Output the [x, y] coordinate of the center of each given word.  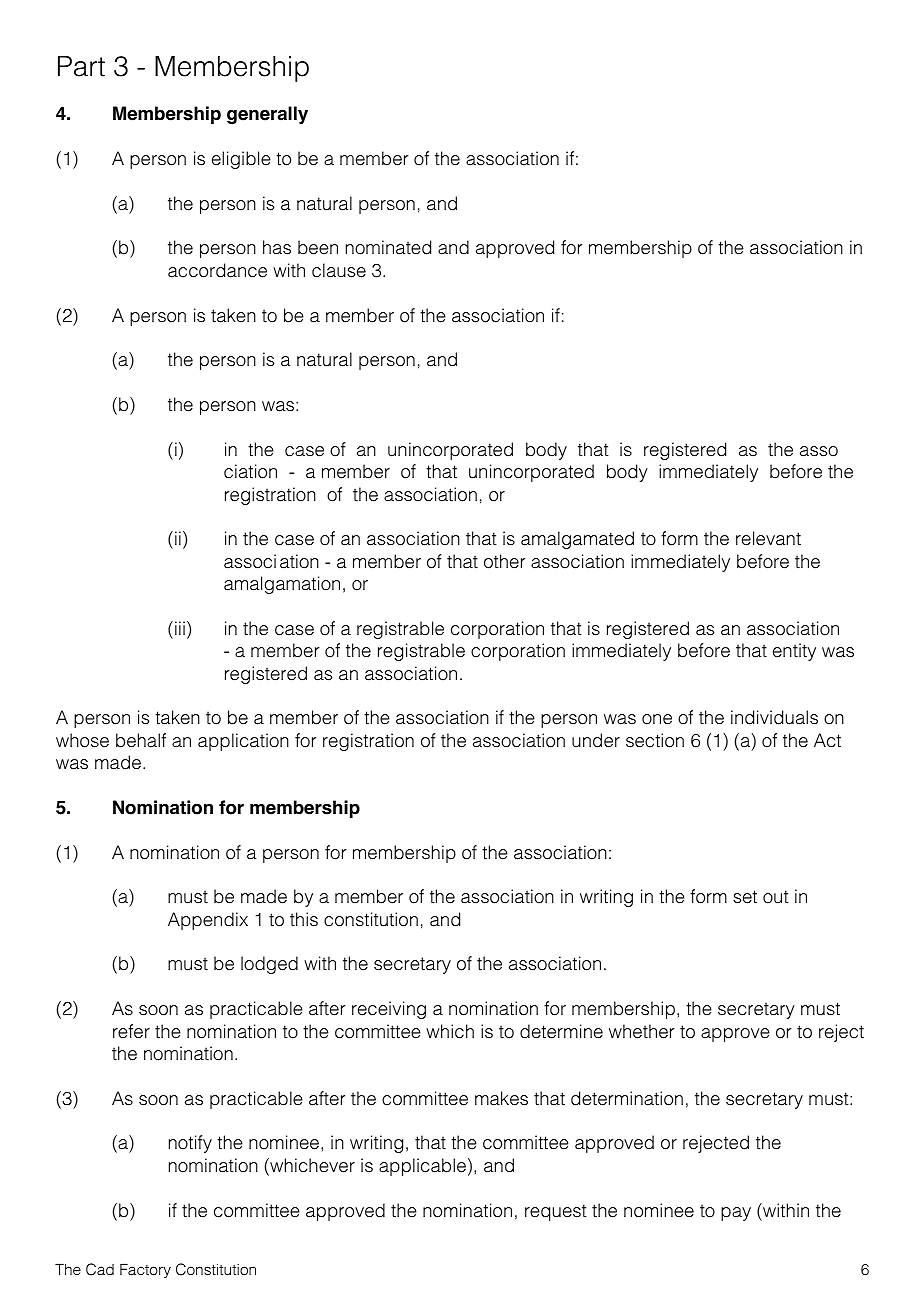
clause [339, 270]
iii [180, 628]
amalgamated [577, 540]
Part [81, 66]
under [596, 740]
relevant [768, 538]
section [655, 740]
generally [267, 115]
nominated [388, 247]
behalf [141, 740]
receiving [389, 1010]
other [504, 561]
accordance [217, 270]
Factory [145, 1271]
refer [131, 1031]
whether [641, 1031]
